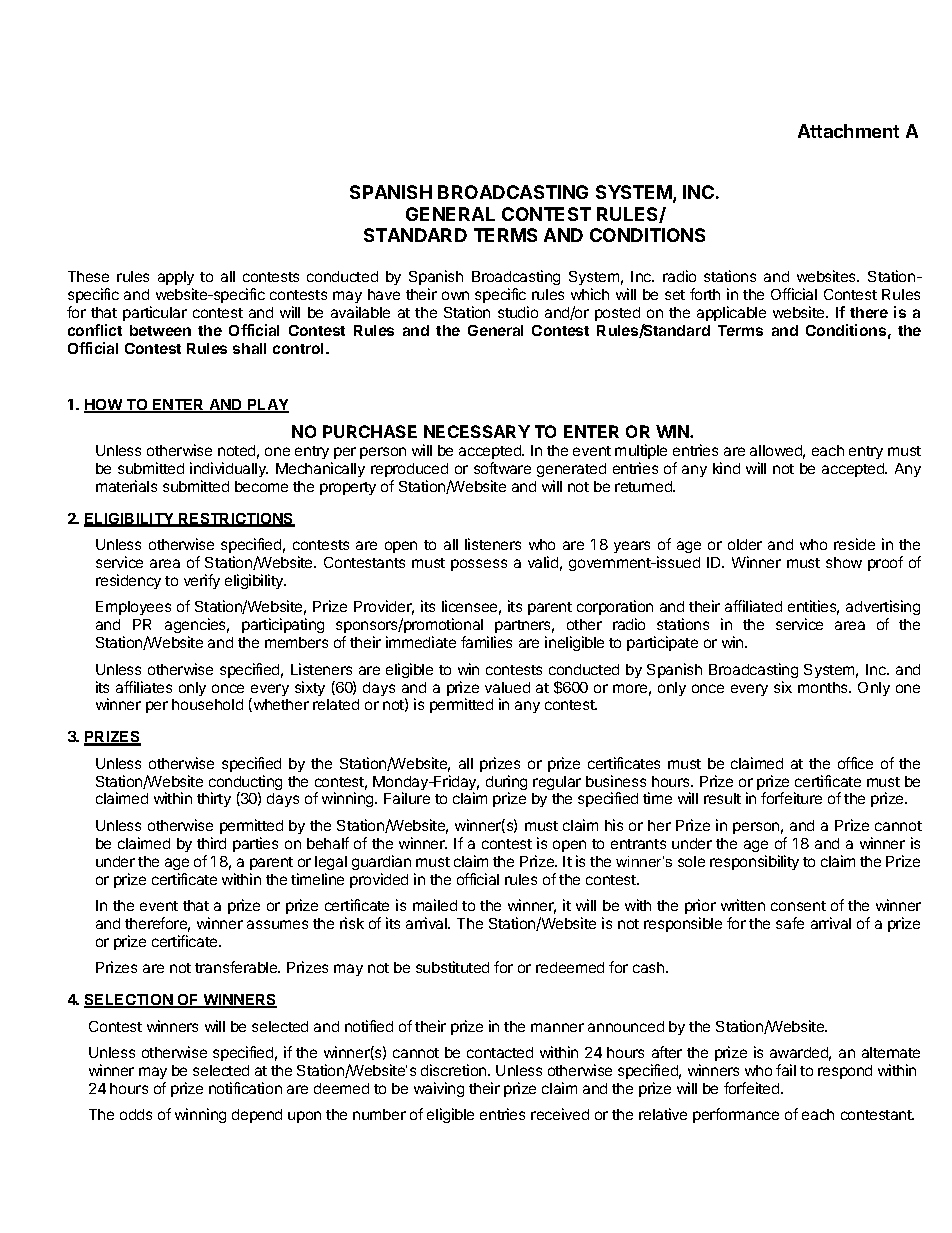 Image resolution: width=952 pixels, height=1233 pixels. What do you see at coordinates (753, 606) in the document?
I see `affiliated` at bounding box center [753, 606].
